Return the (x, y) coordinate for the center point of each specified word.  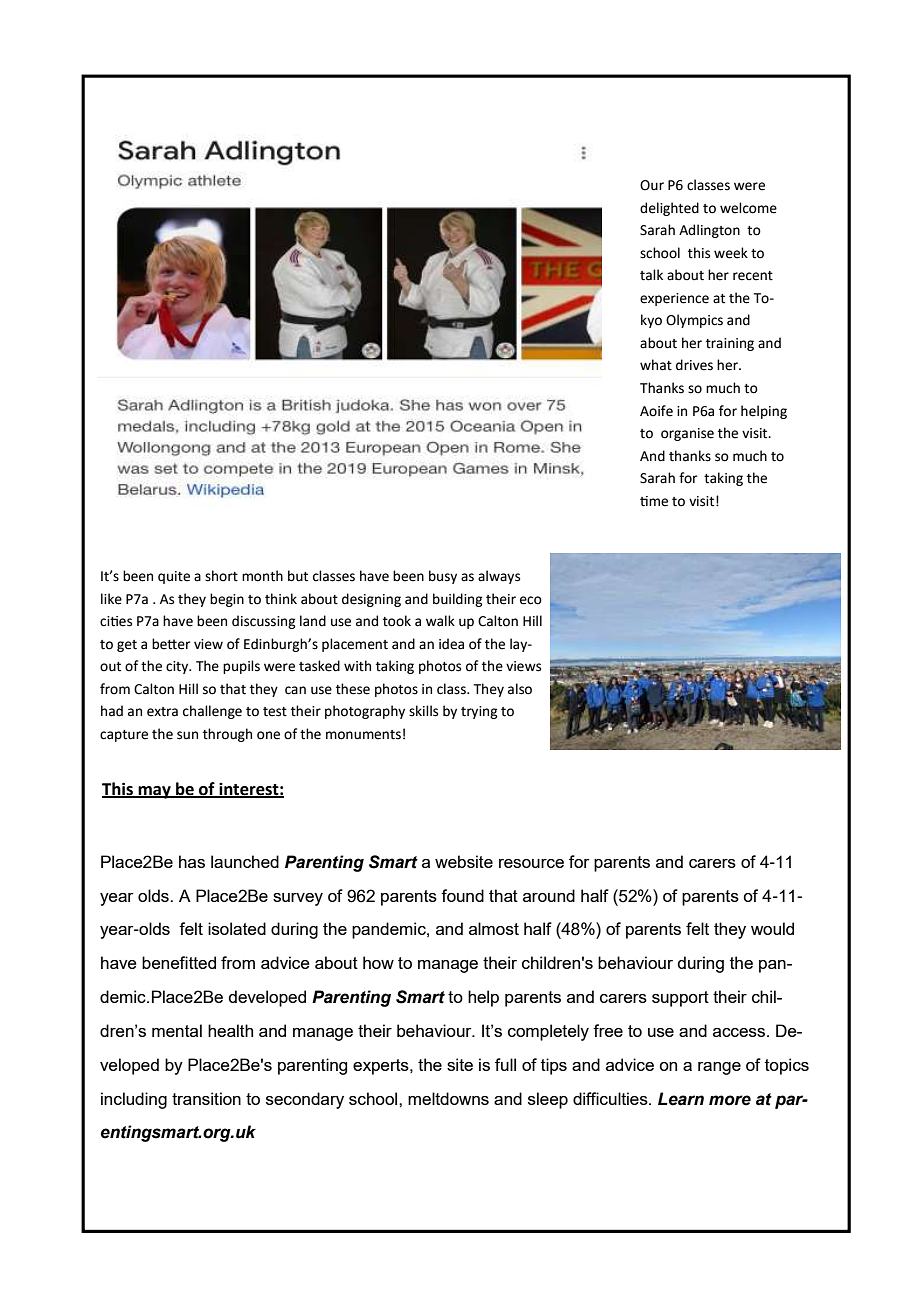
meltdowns (448, 1098)
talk (651, 275)
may (154, 792)
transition (206, 1098)
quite (174, 577)
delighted (669, 209)
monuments (363, 735)
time (654, 501)
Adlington (709, 231)
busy (443, 577)
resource (531, 863)
